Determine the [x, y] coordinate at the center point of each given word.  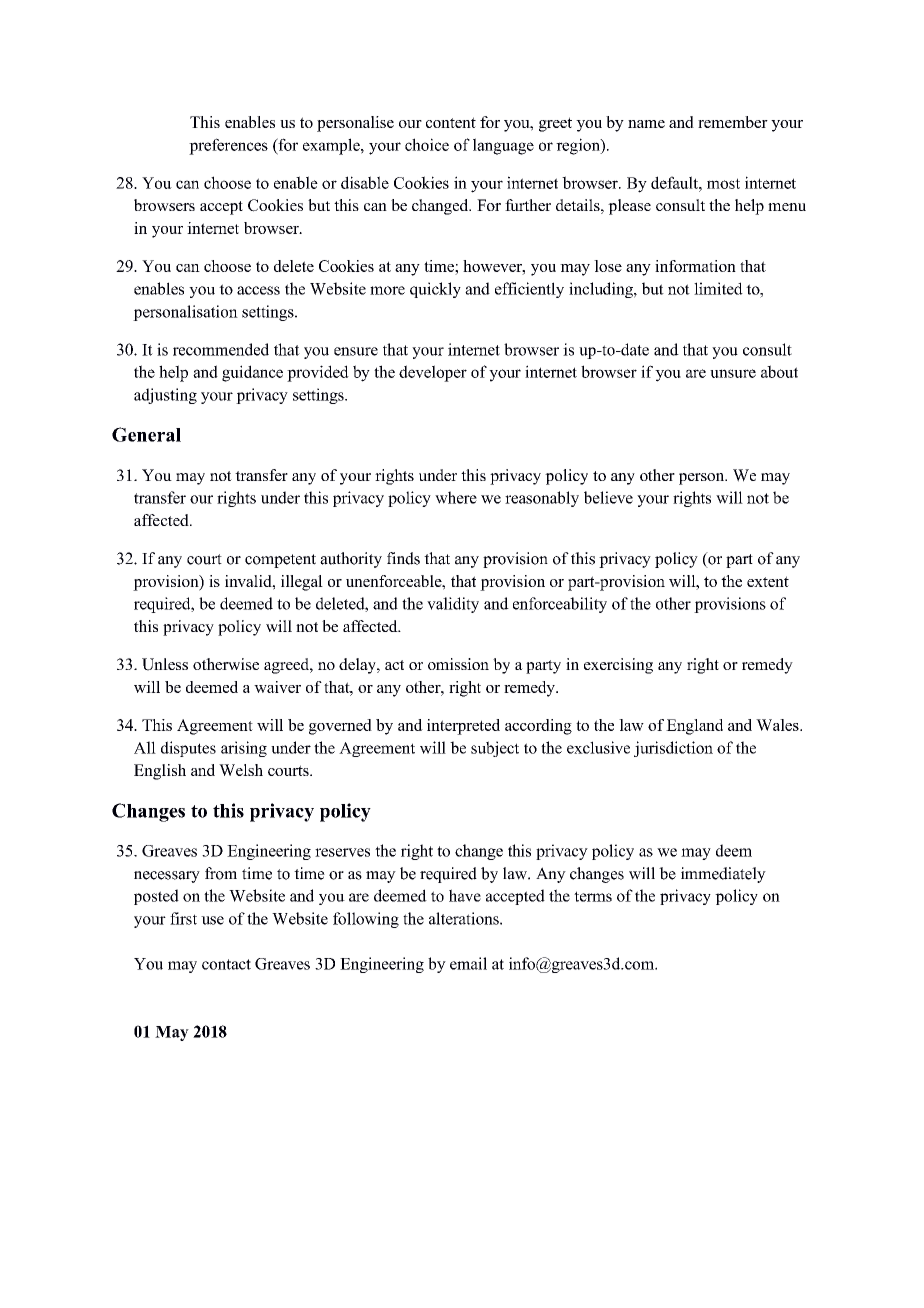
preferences [228, 146]
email [468, 963]
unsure [733, 373]
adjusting [165, 396]
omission [458, 664]
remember [733, 122]
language [503, 146]
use [212, 920]
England [694, 727]
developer [433, 373]
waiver [277, 687]
